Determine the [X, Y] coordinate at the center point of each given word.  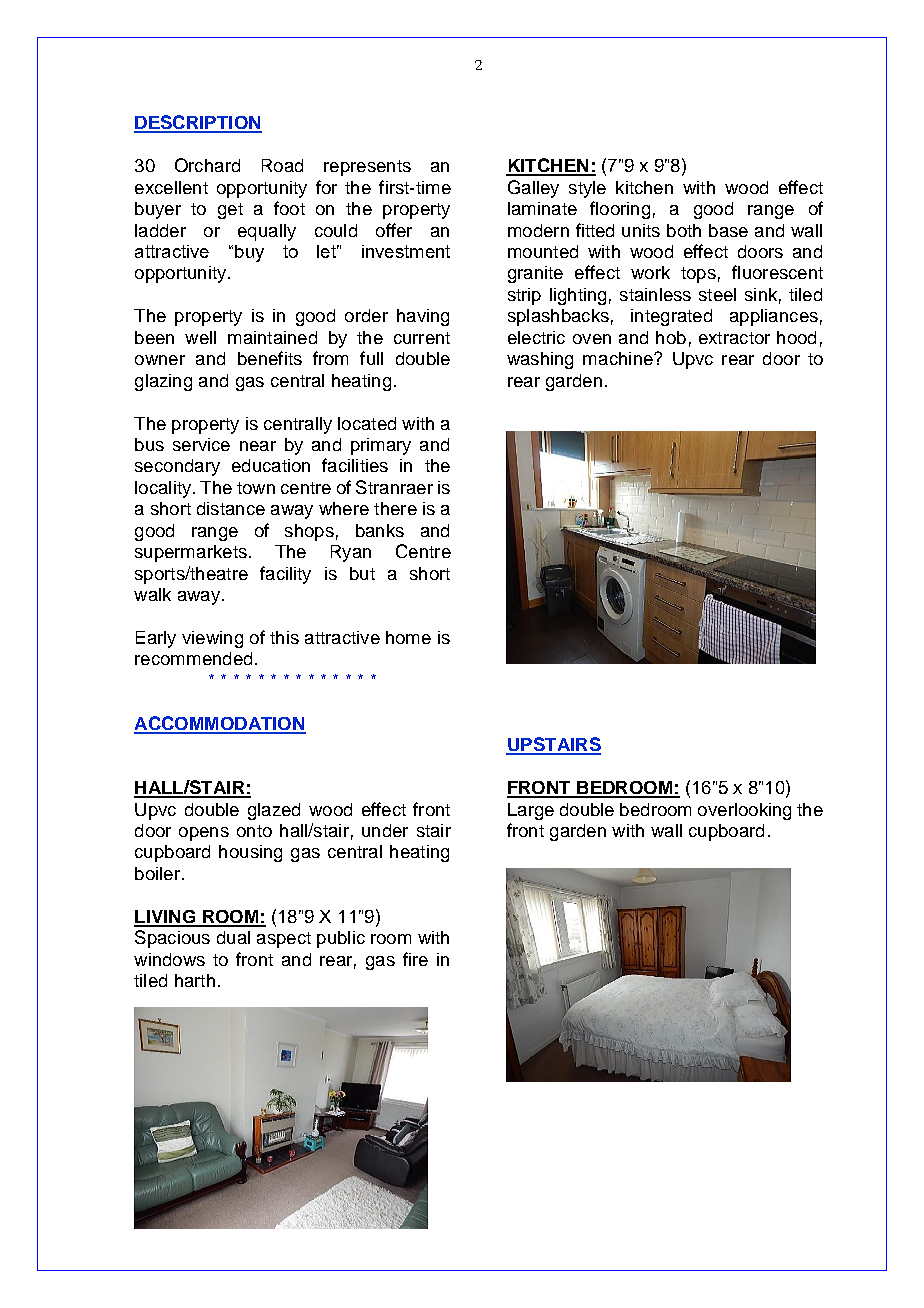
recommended [193, 658]
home [408, 637]
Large [531, 811]
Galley [533, 189]
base [728, 230]
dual [233, 937]
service [201, 444]
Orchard [207, 165]
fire [415, 959]
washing [540, 360]
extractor [734, 338]
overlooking [744, 811]
